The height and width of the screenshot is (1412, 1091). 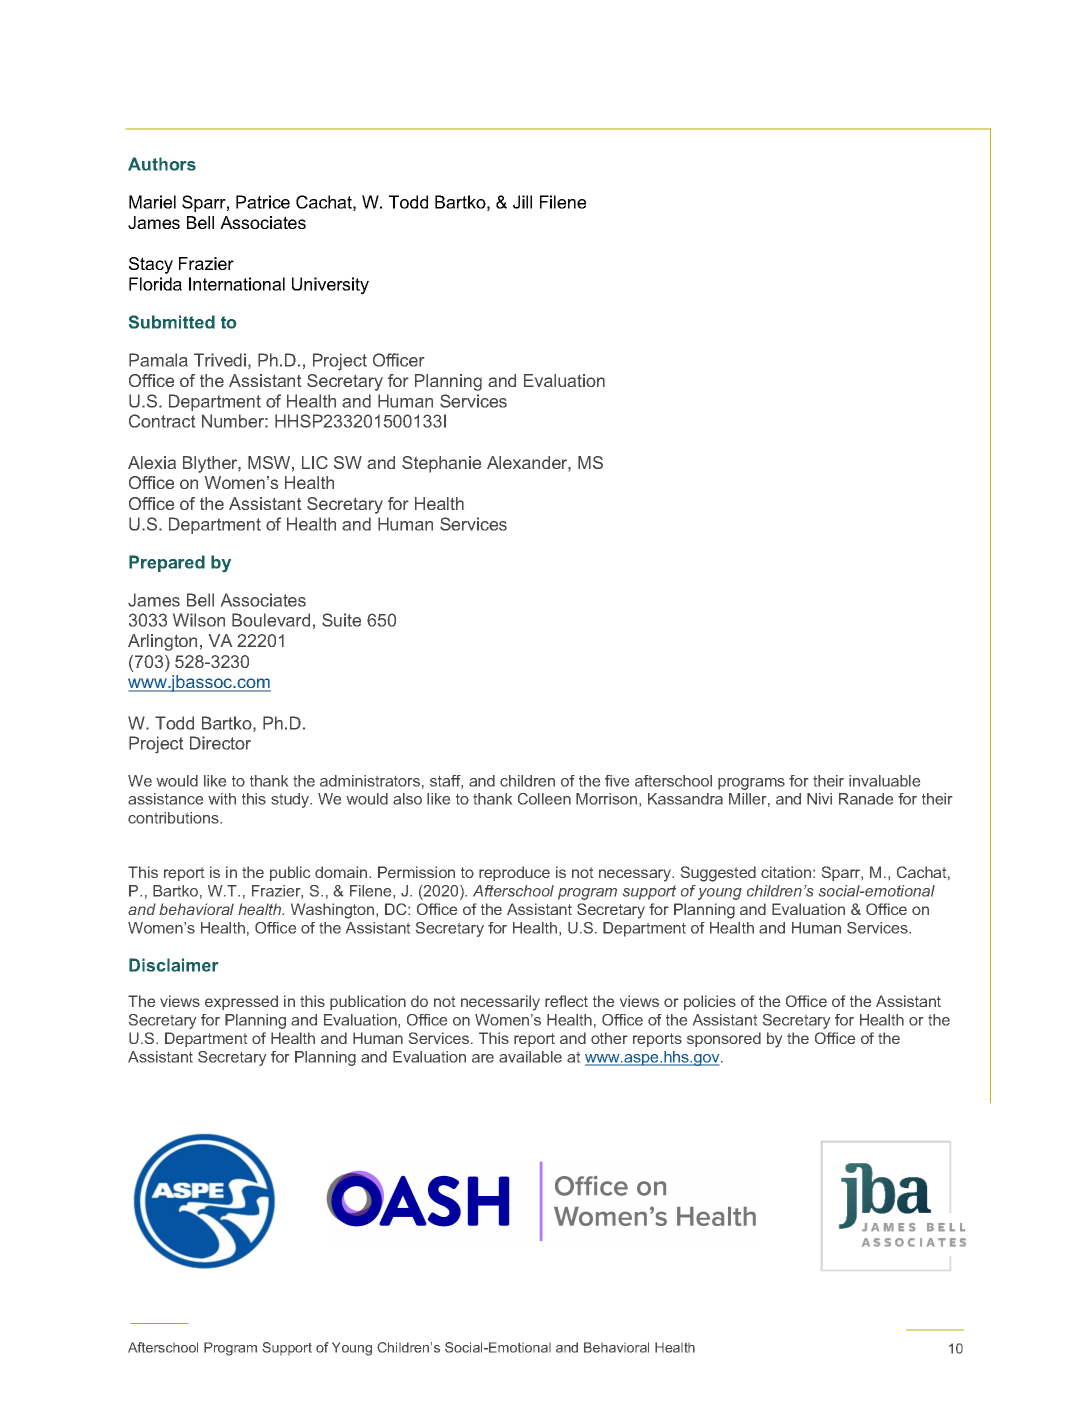 I want to click on sponsored, so click(x=724, y=1039).
